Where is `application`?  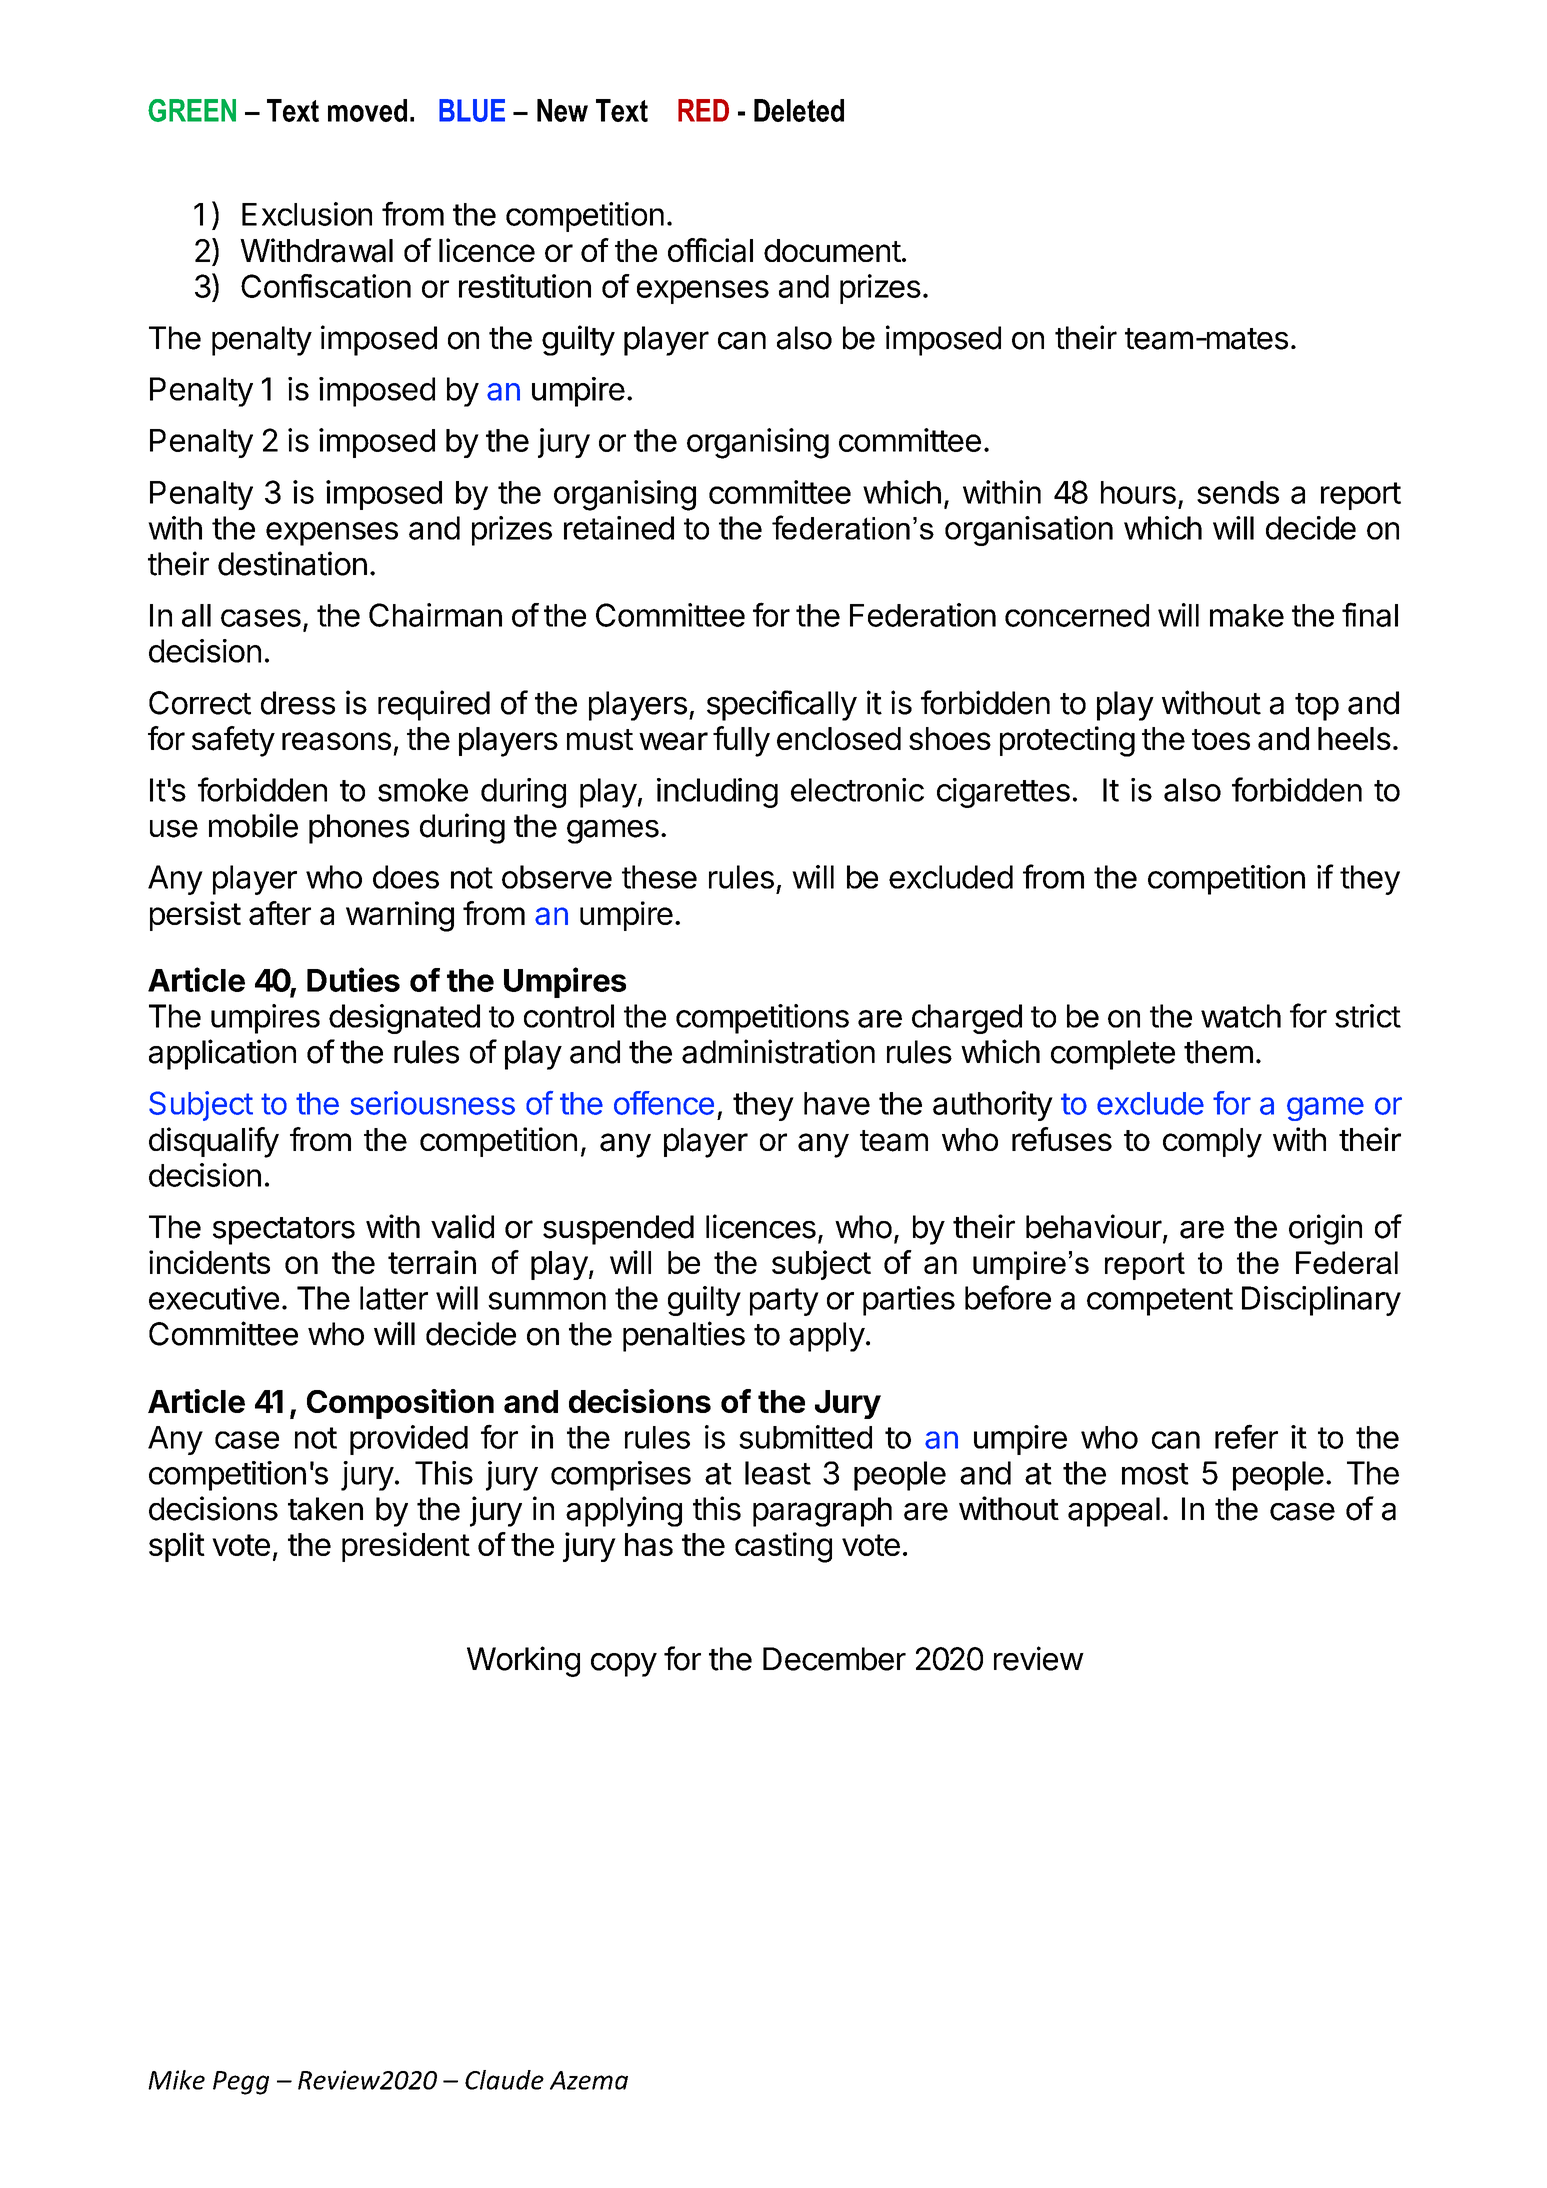
application is located at coordinates (222, 1054).
